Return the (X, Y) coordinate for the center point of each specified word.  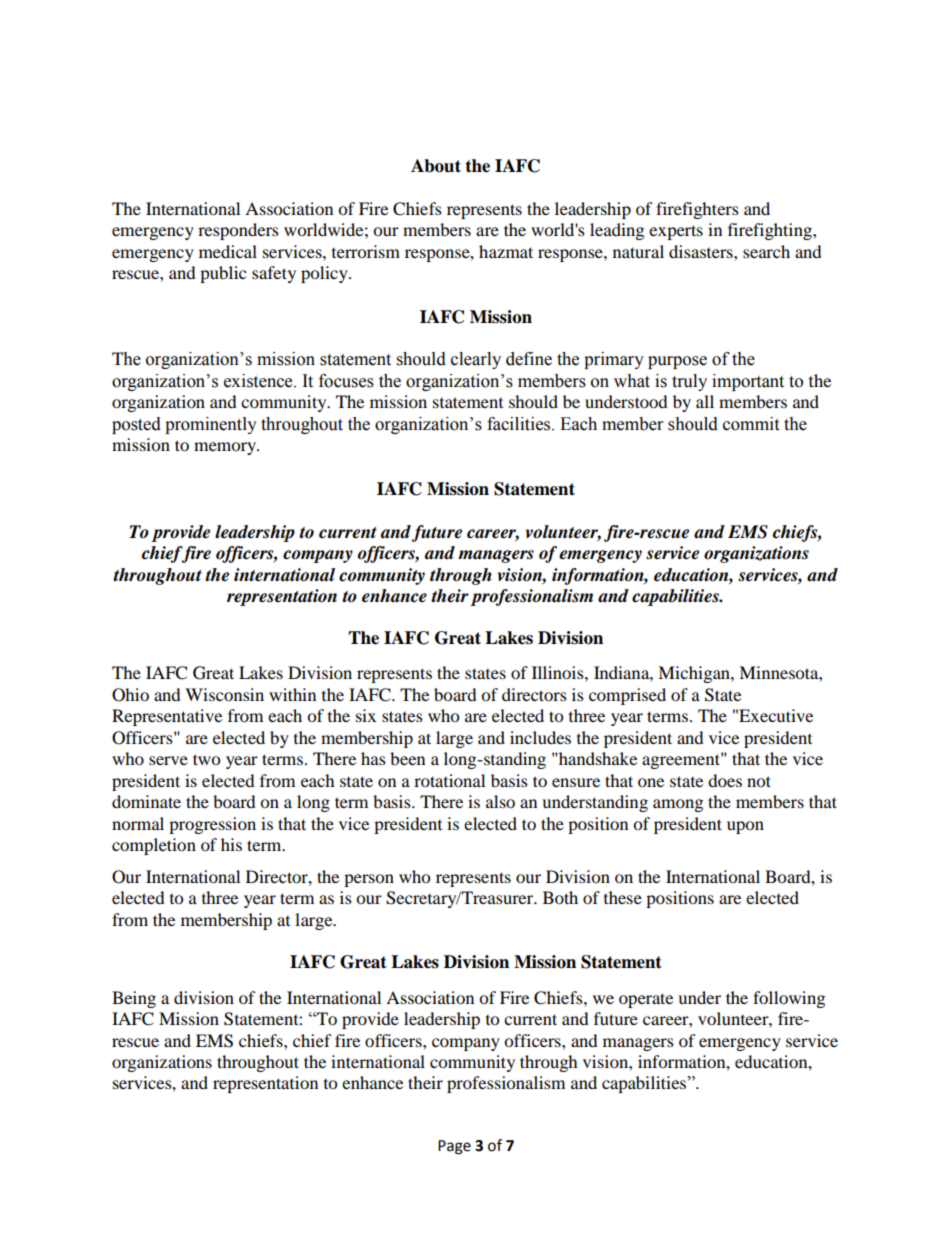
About (436, 166)
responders (238, 231)
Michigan (695, 674)
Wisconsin (224, 694)
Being (134, 999)
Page (454, 1147)
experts (676, 232)
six (366, 715)
